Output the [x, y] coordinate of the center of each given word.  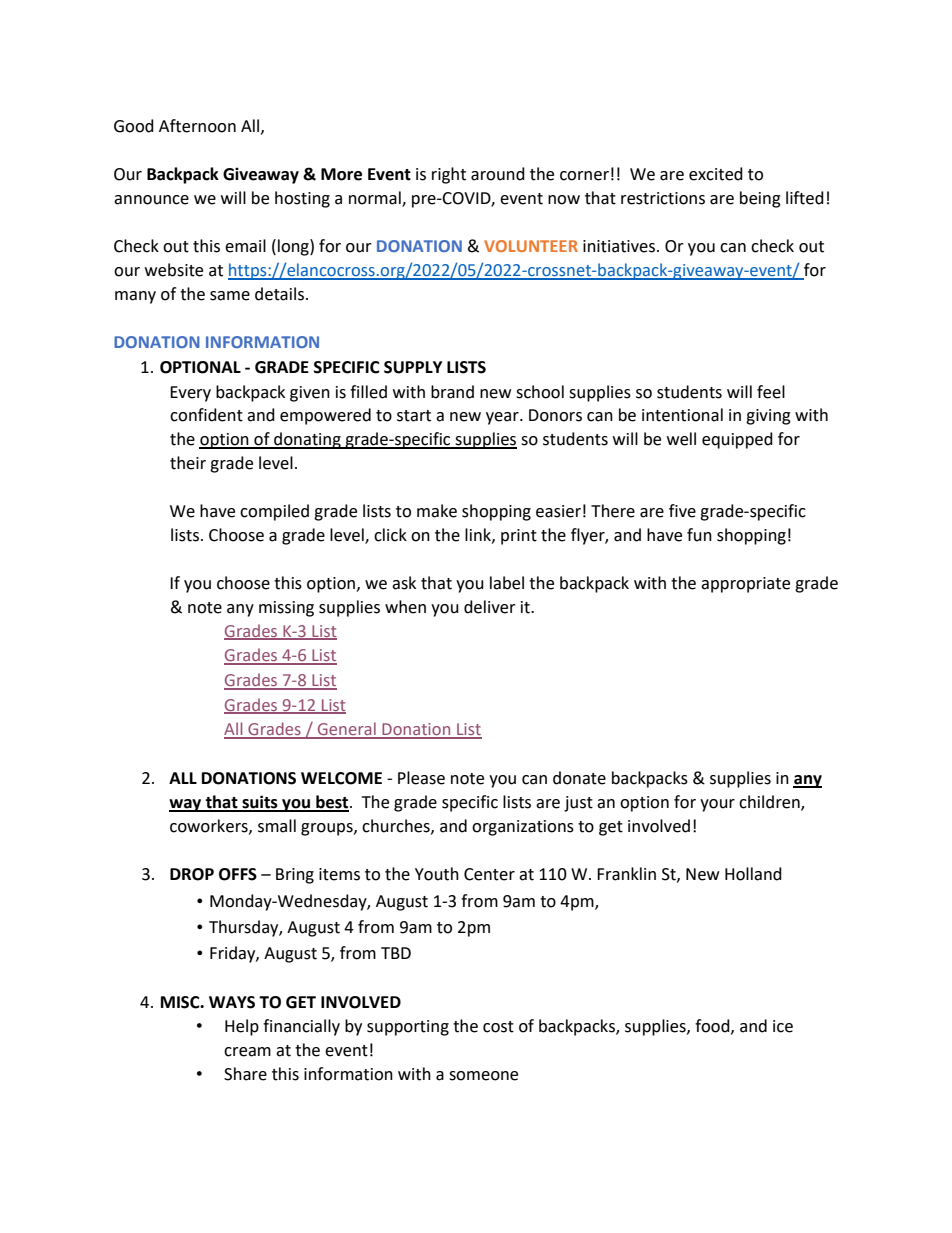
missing [286, 609]
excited [716, 174]
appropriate [745, 585]
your [717, 805]
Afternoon [197, 126]
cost [498, 1027]
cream [247, 1052]
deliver [490, 607]
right [449, 175]
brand [452, 392]
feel [771, 392]
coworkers [210, 826]
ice [783, 1026]
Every [190, 394]
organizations [523, 828]
